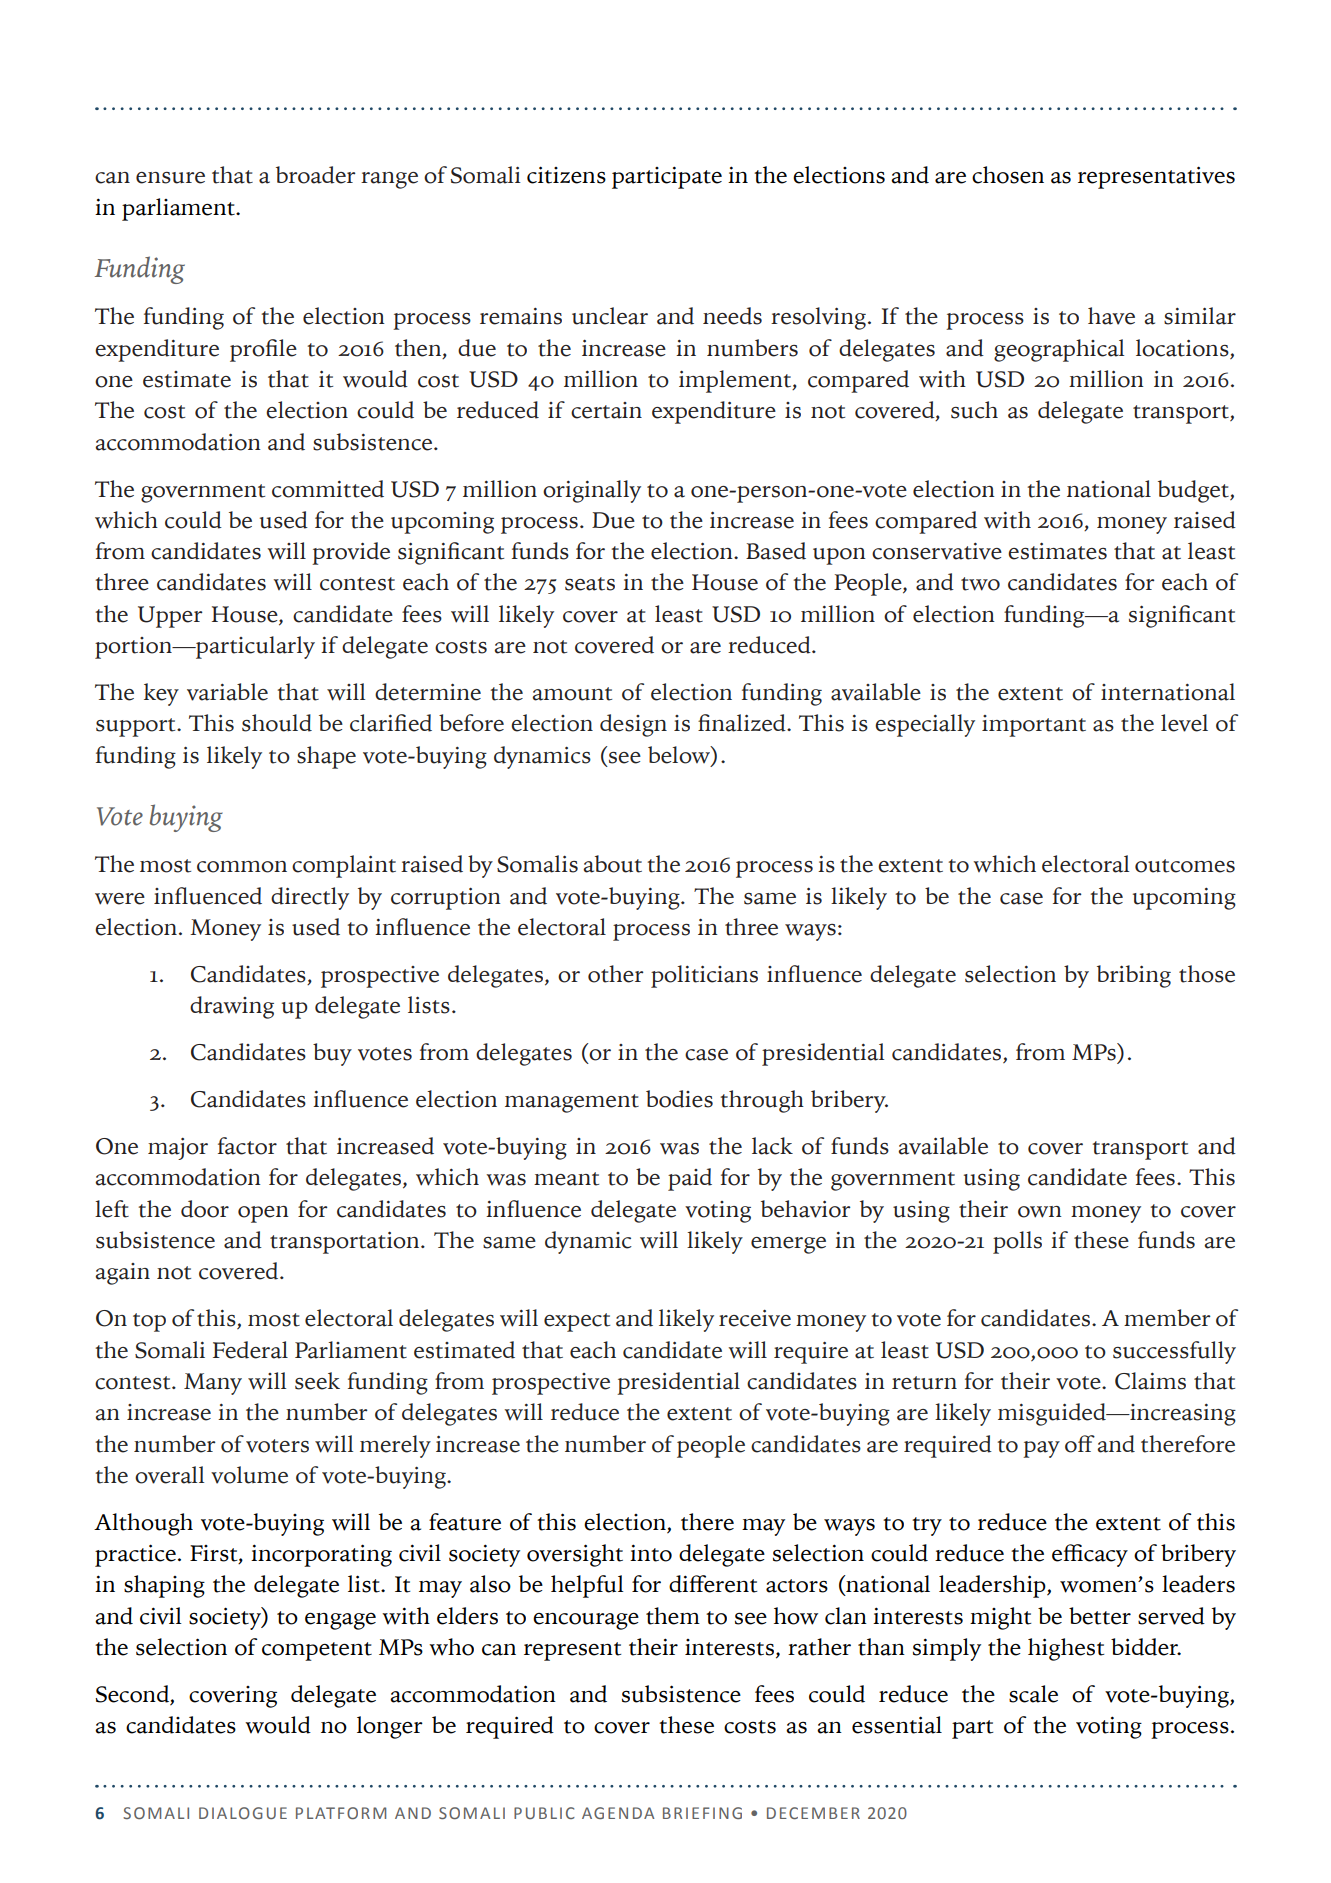 This screenshot has width=1331, height=1883. I want to click on Many, so click(213, 1384).
